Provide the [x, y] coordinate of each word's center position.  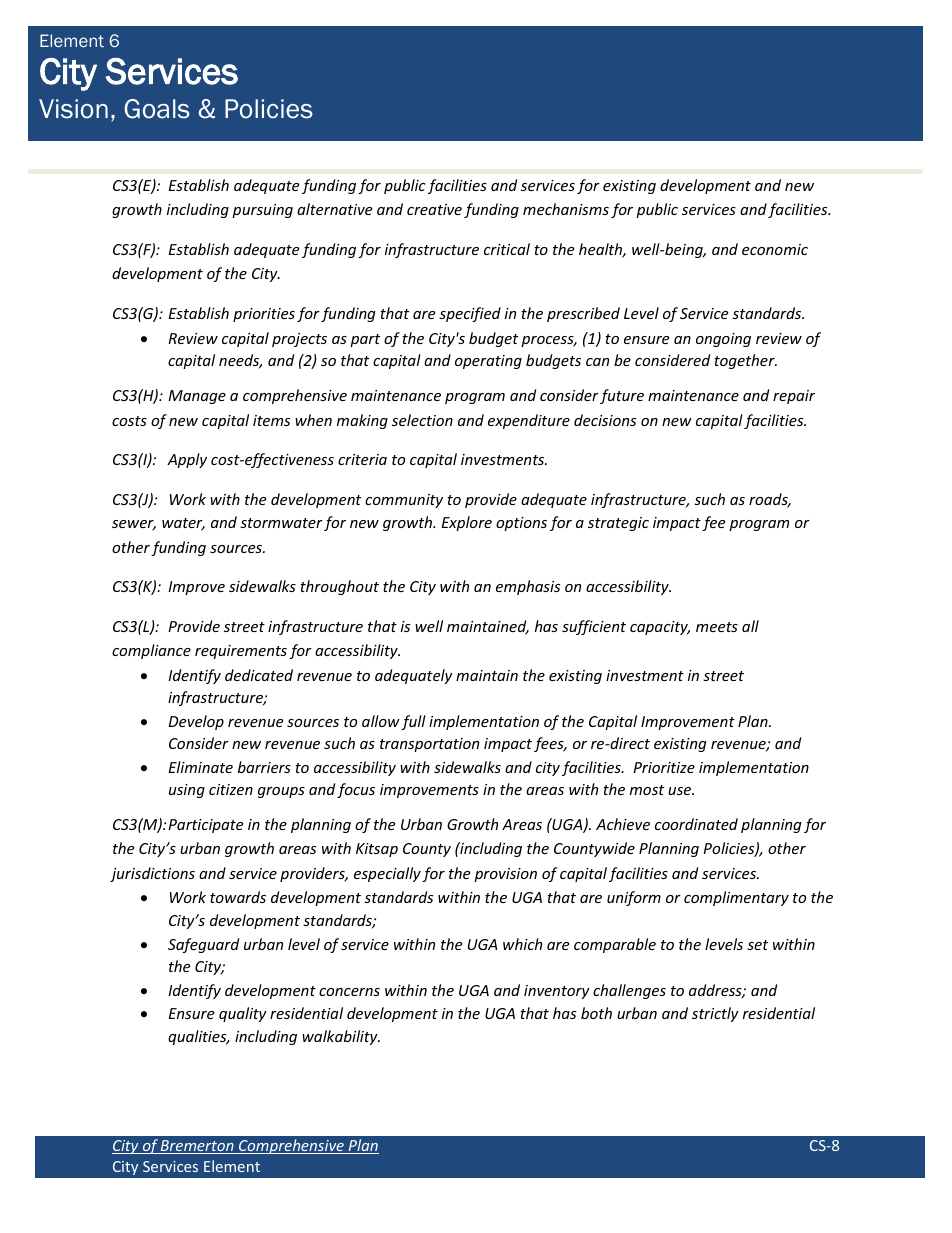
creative [434, 209]
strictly [715, 1014]
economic [775, 249]
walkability [341, 1037]
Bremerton [197, 1147]
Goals [157, 109]
